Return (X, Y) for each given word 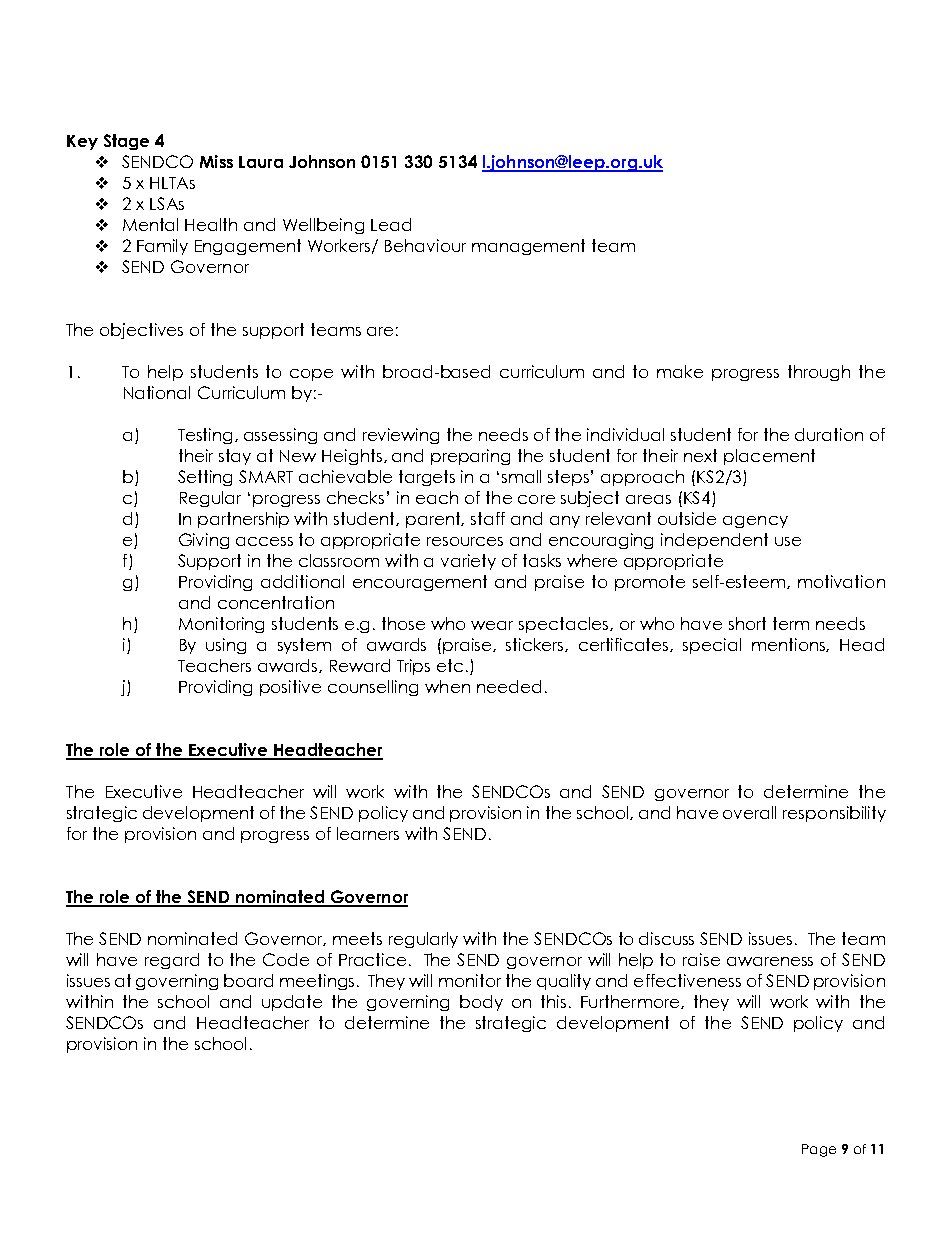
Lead (391, 224)
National (157, 392)
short (747, 623)
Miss (216, 161)
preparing (470, 457)
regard (172, 961)
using (226, 646)
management (528, 247)
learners (368, 833)
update (292, 1003)
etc (450, 665)
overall (749, 812)
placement (769, 457)
